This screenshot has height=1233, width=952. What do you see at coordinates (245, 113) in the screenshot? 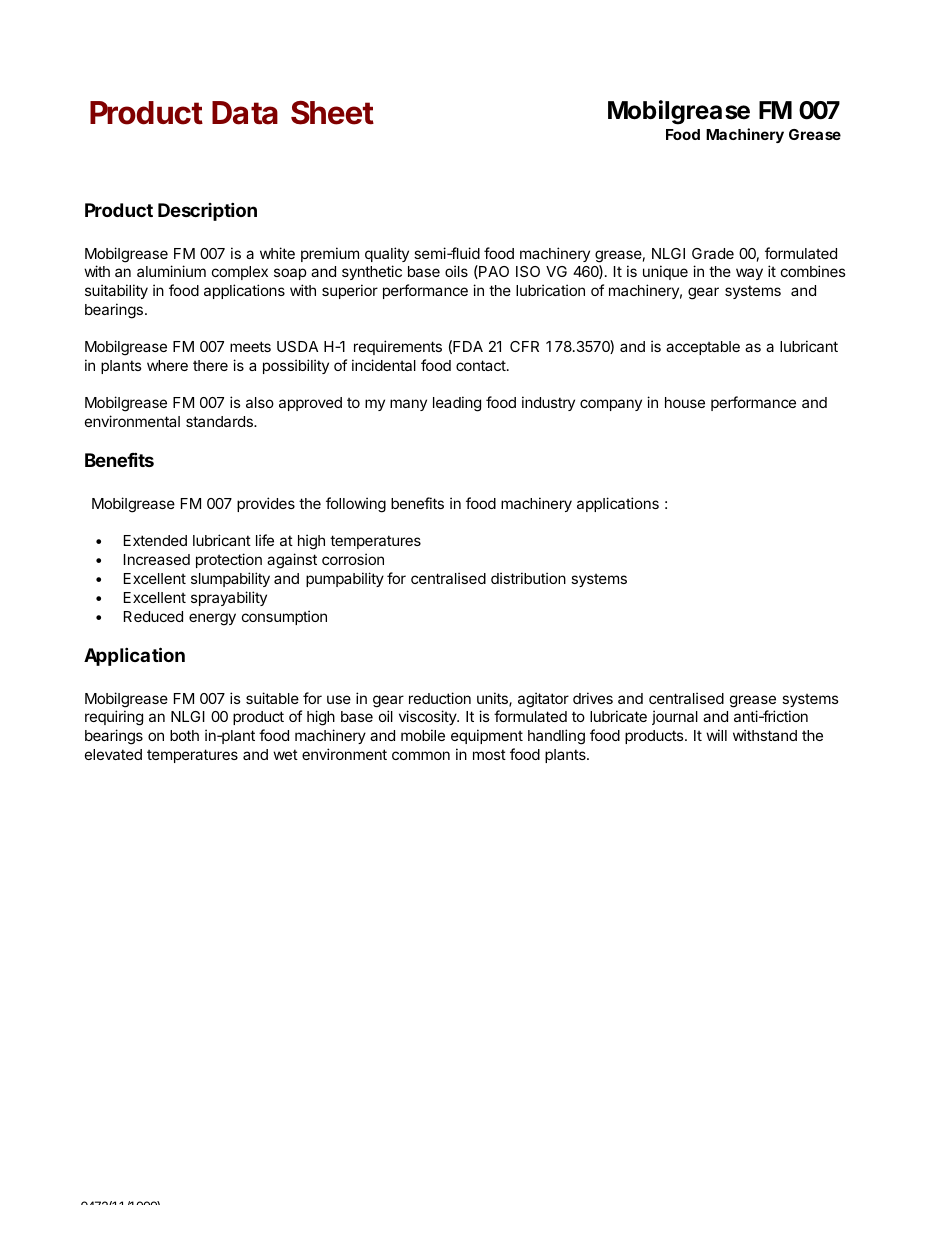
I see `Data` at bounding box center [245, 113].
